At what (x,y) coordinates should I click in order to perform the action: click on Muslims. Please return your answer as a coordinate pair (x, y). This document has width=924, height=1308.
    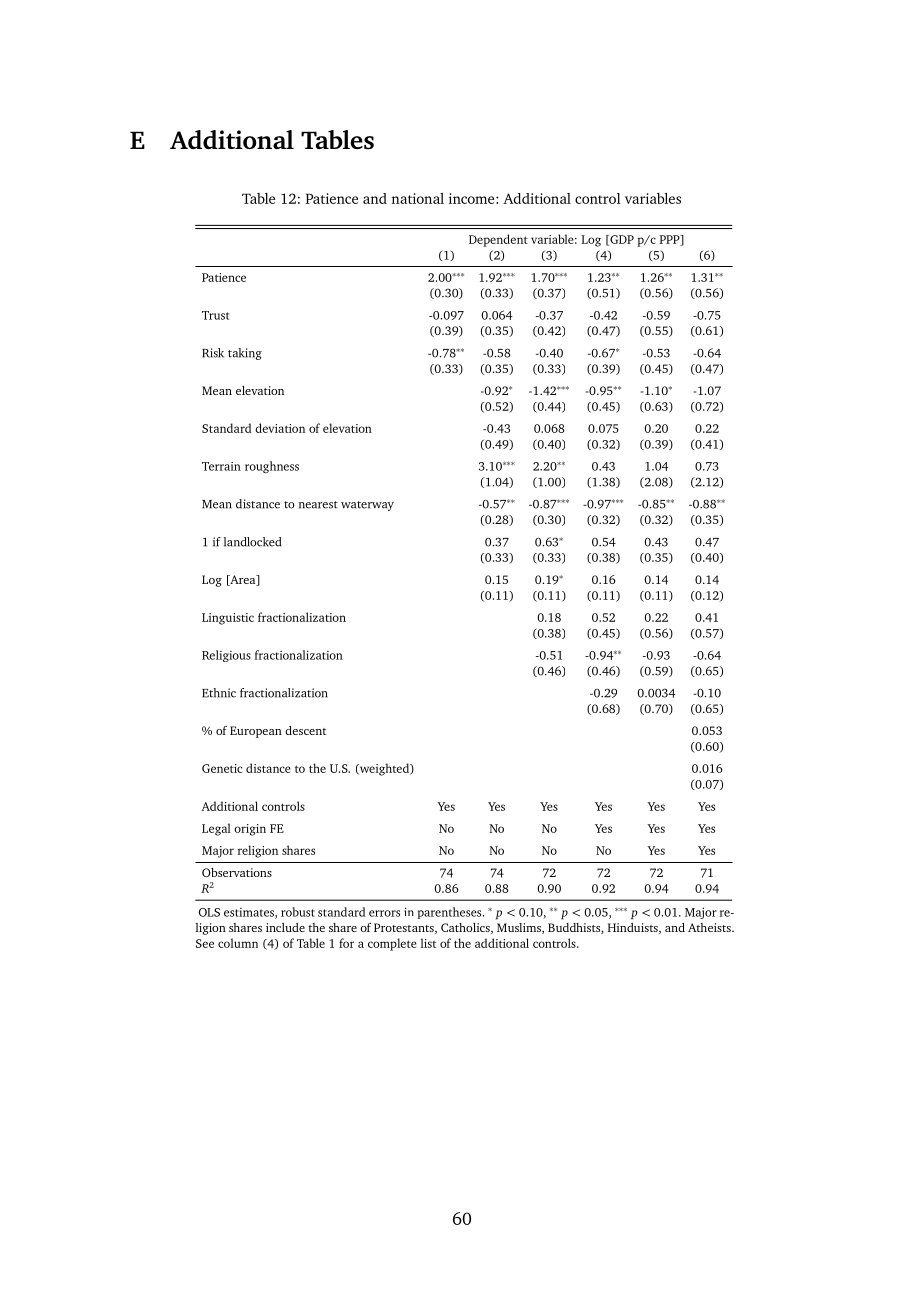
    Looking at the image, I should click on (520, 928).
